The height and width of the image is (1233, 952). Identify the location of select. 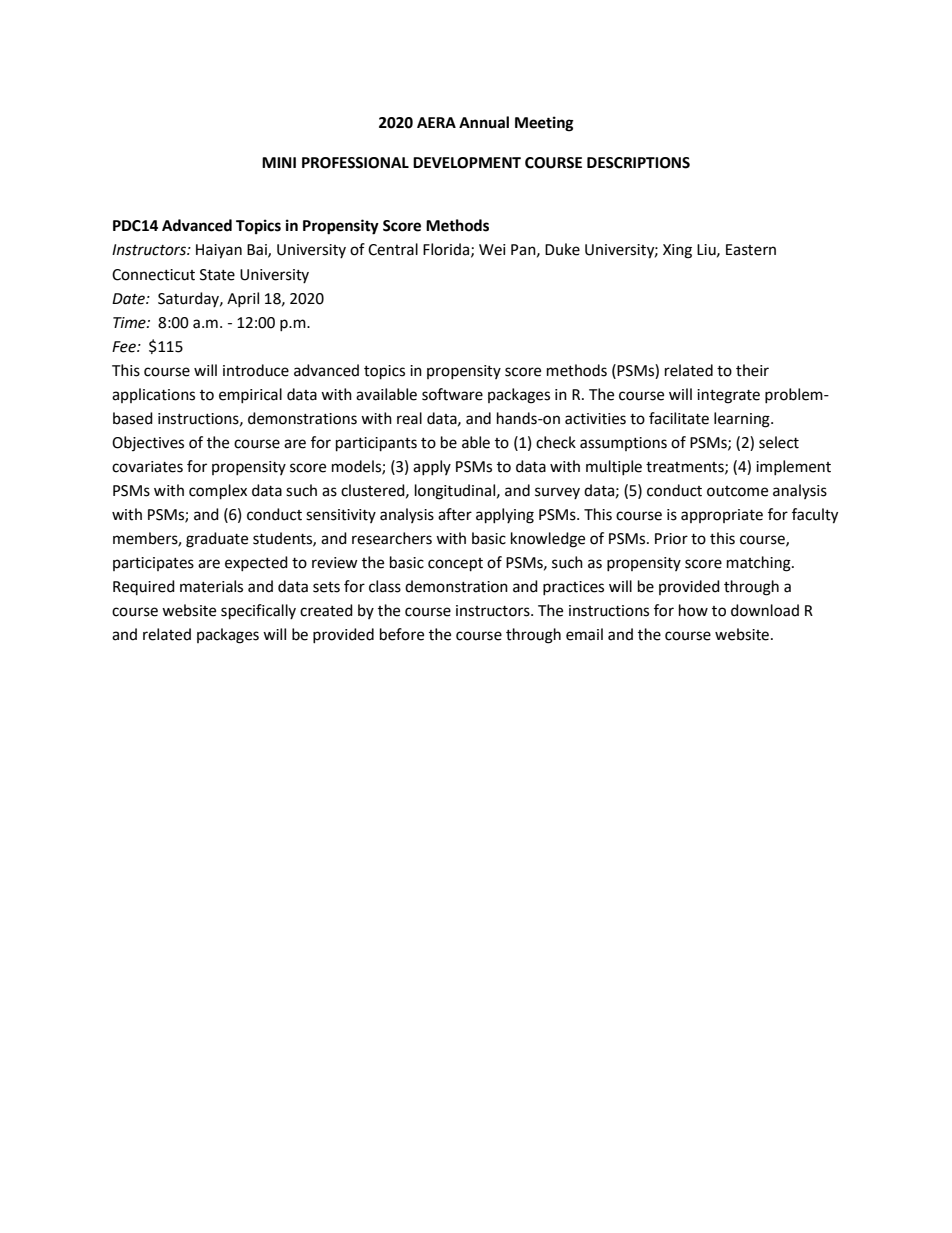
(779, 442).
